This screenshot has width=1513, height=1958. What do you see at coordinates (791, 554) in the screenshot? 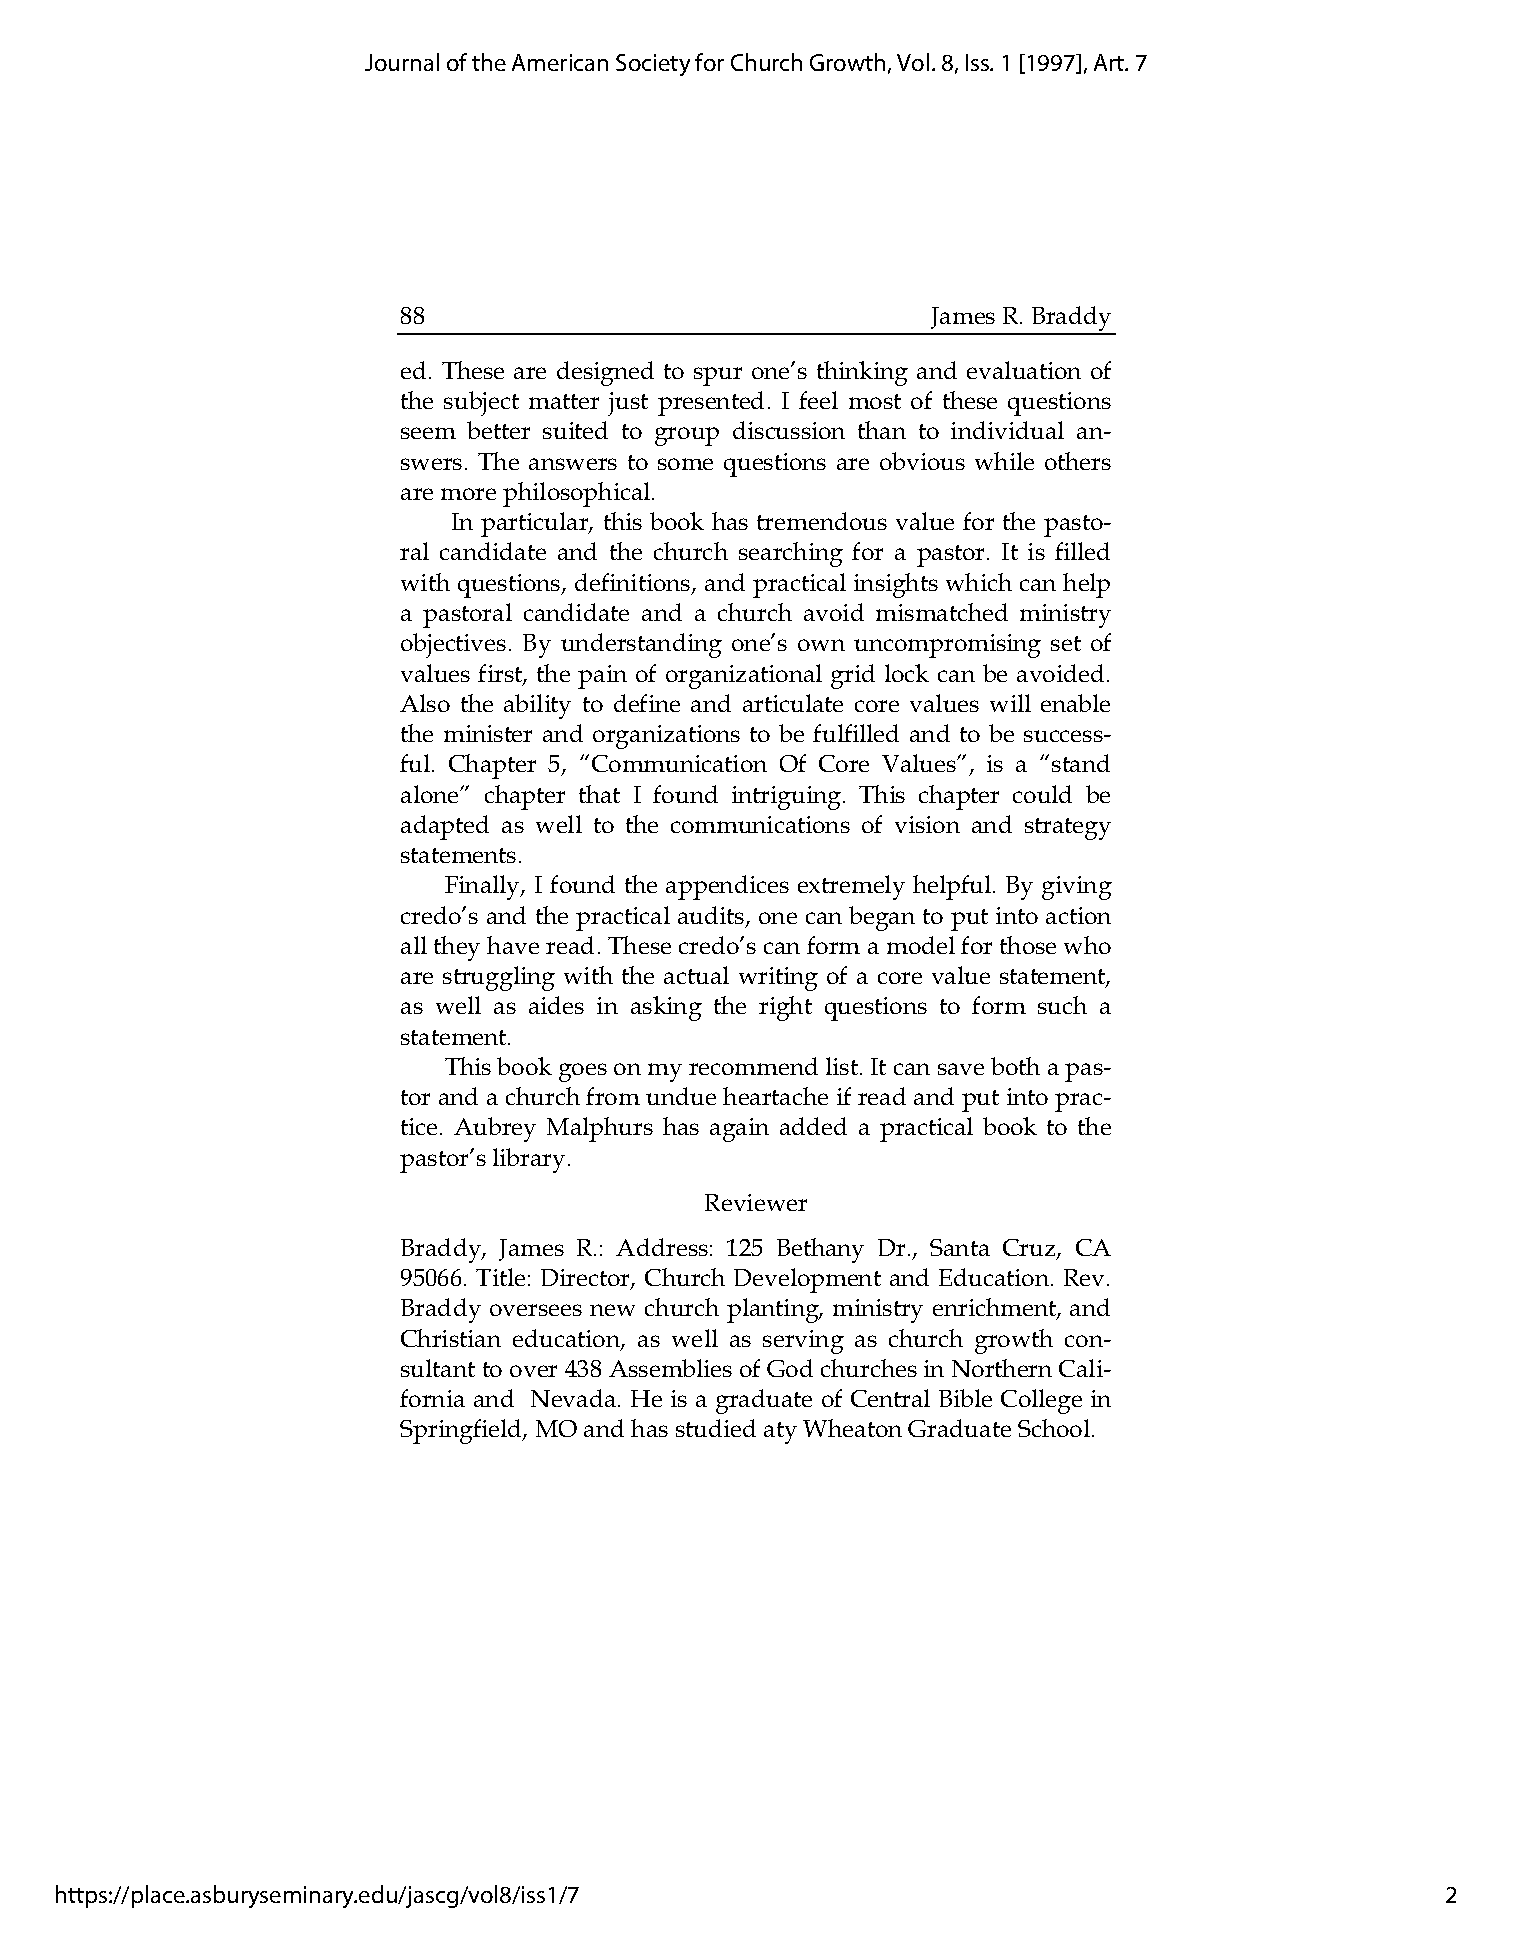
I see `searching` at bounding box center [791, 554].
